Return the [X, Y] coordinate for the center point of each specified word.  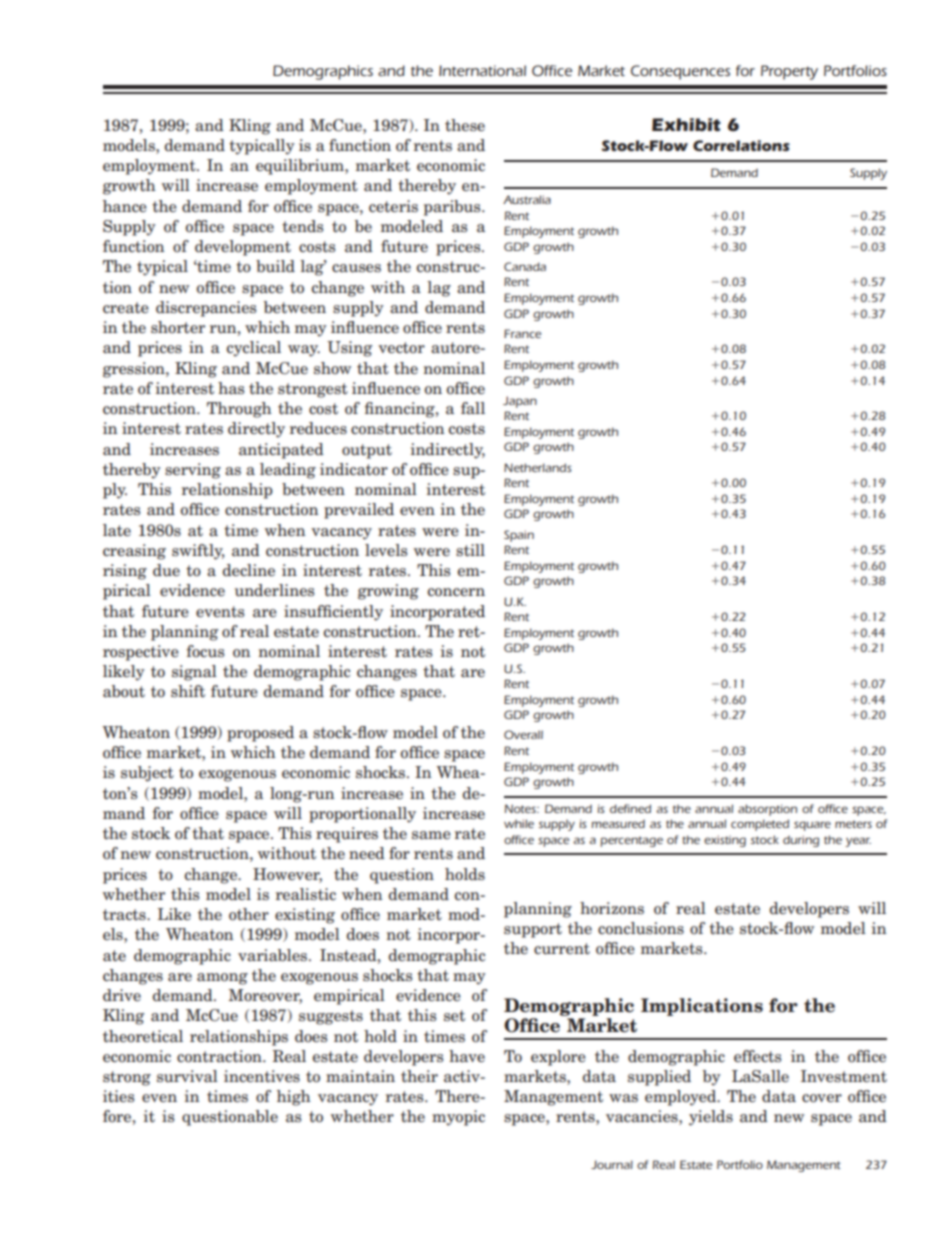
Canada [525, 266]
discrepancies [206, 309]
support [533, 930]
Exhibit [686, 124]
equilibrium [301, 167]
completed [760, 825]
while [519, 823]
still [470, 550]
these [465, 125]
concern [456, 592]
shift [188, 691]
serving [193, 471]
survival [187, 1076]
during [801, 841]
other [249, 914]
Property [789, 72]
